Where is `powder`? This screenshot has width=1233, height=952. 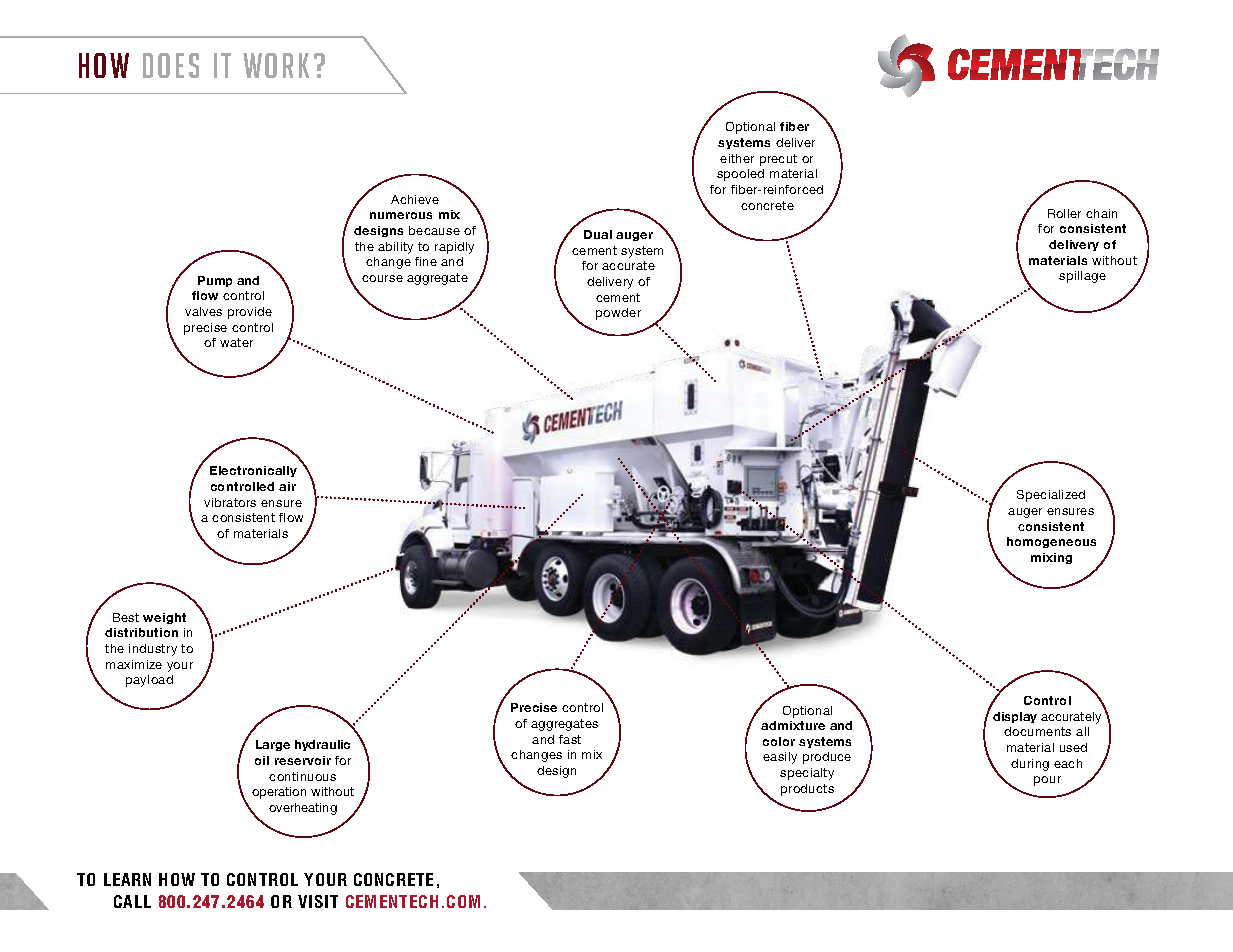 powder is located at coordinates (618, 314).
